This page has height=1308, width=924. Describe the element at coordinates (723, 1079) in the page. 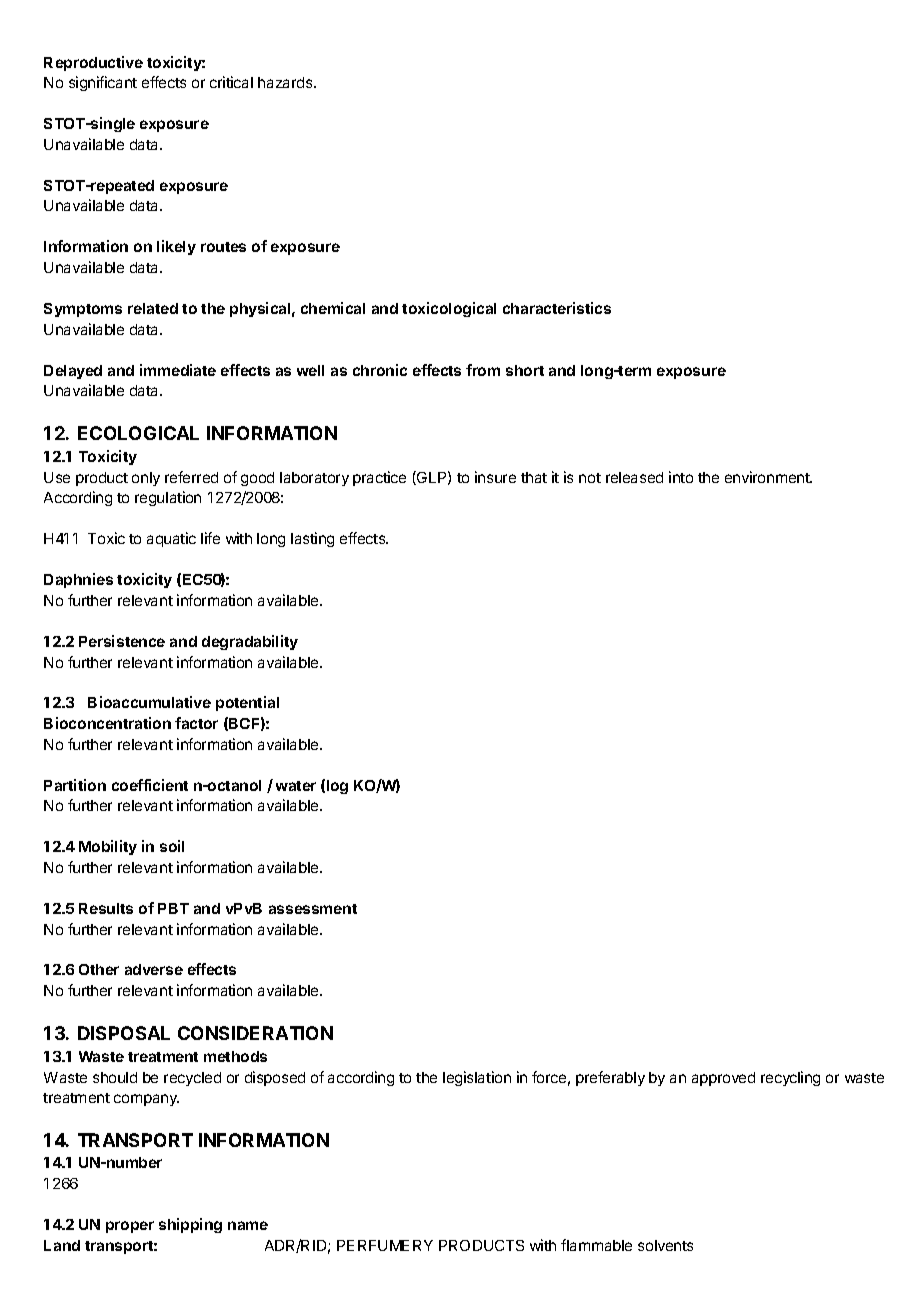

I see `approved` at that location.
